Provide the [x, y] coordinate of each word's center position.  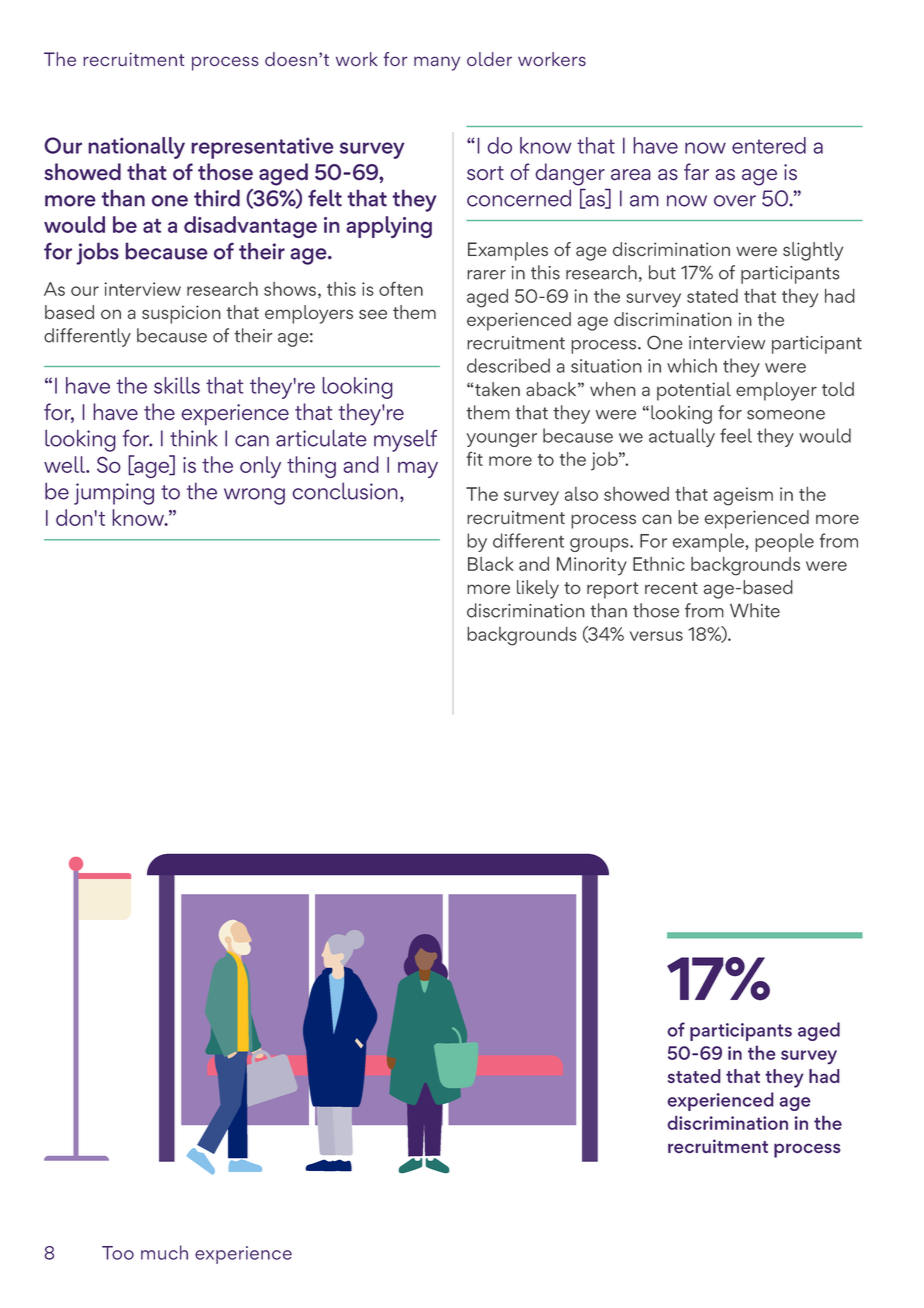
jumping [114, 494]
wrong [254, 496]
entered [769, 145]
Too [118, 1253]
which [692, 365]
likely [538, 589]
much [164, 1252]
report [613, 590]
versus [656, 636]
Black [491, 563]
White [755, 610]
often [401, 288]
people [784, 542]
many [437, 63]
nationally [136, 148]
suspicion [181, 314]
